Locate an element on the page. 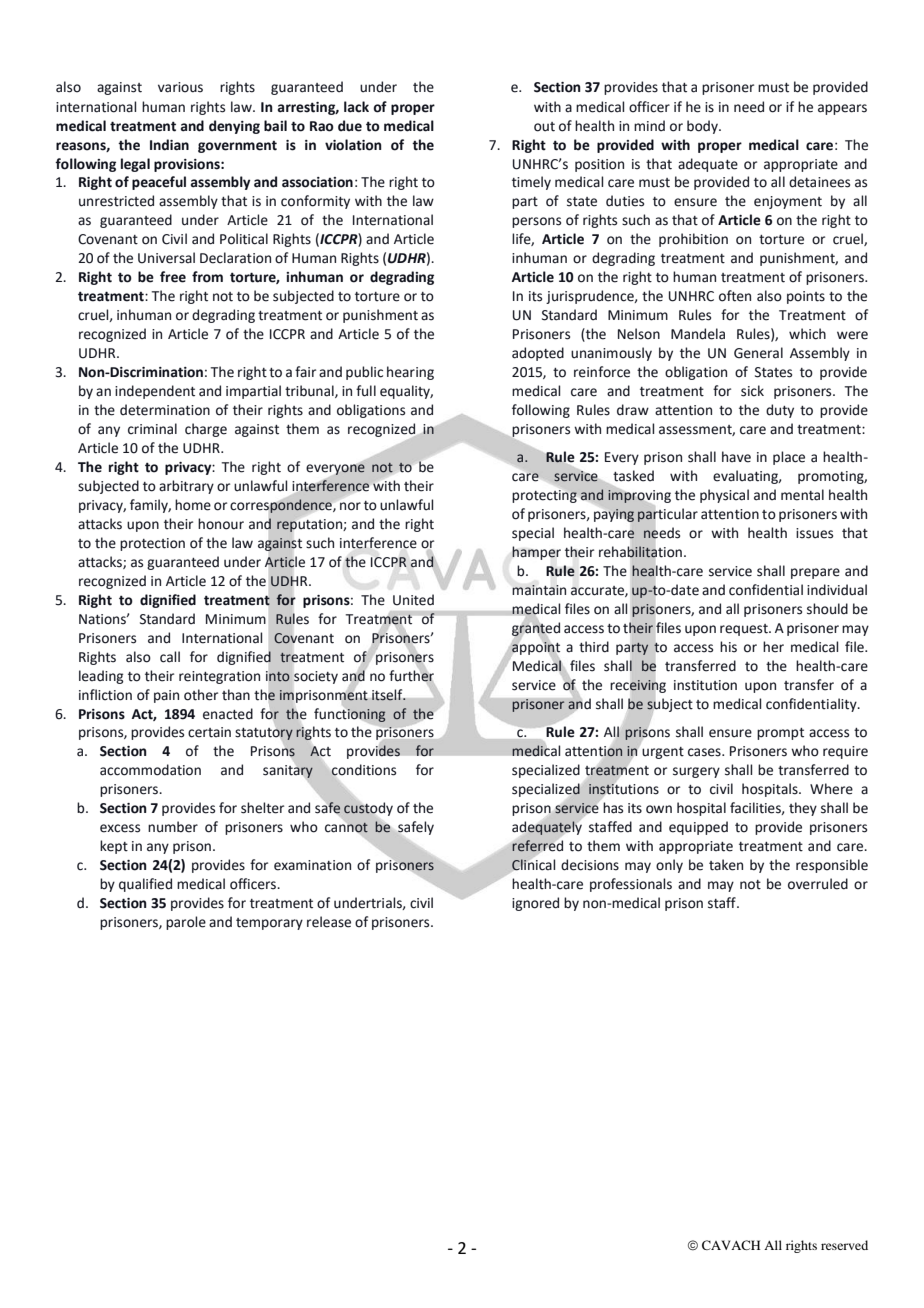 This image has height=1308, width=924. number is located at coordinates (173, 827).
